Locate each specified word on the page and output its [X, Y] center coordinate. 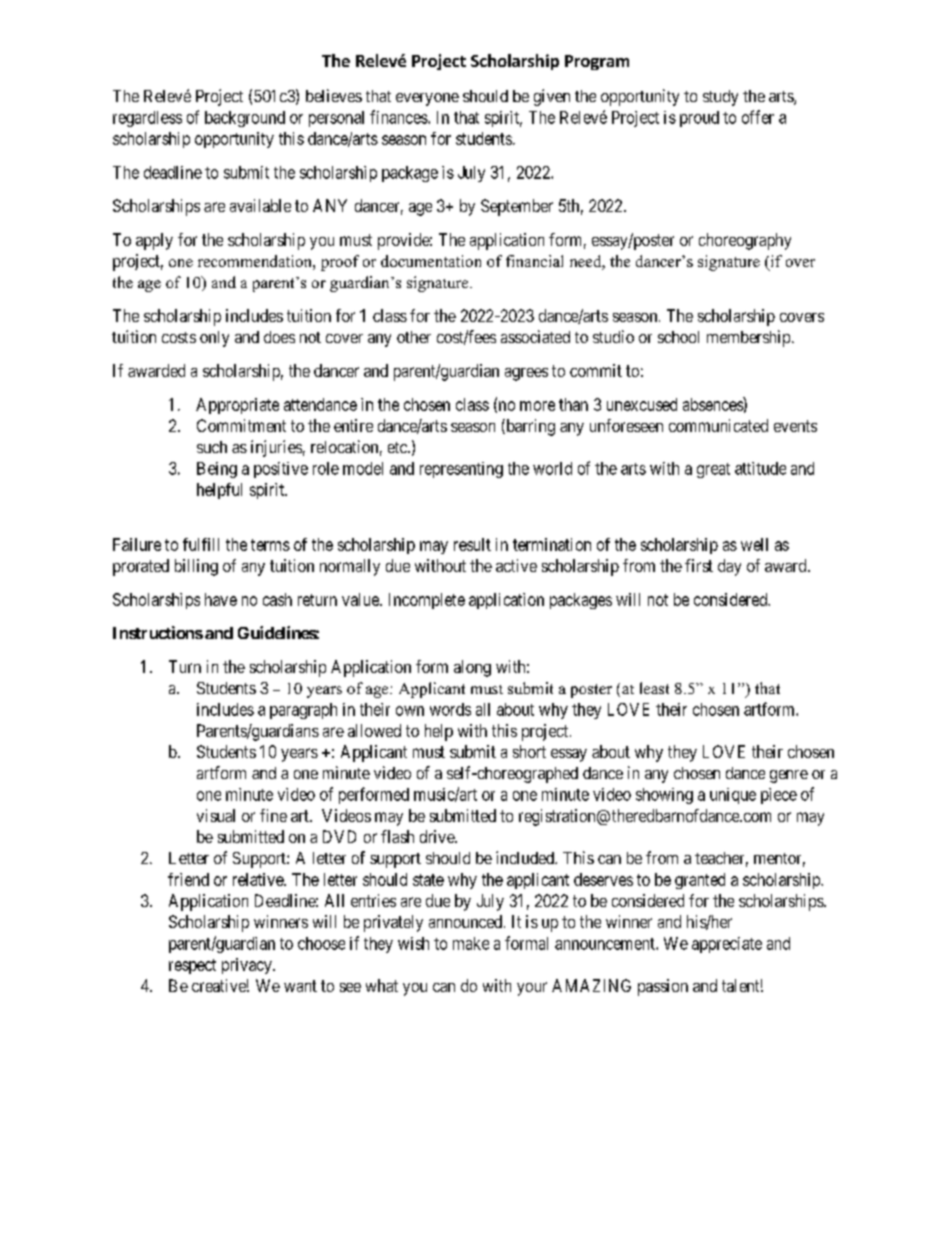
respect [192, 966]
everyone [427, 99]
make [471, 943]
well [754, 544]
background [245, 119]
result [472, 544]
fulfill [201, 544]
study [720, 98]
